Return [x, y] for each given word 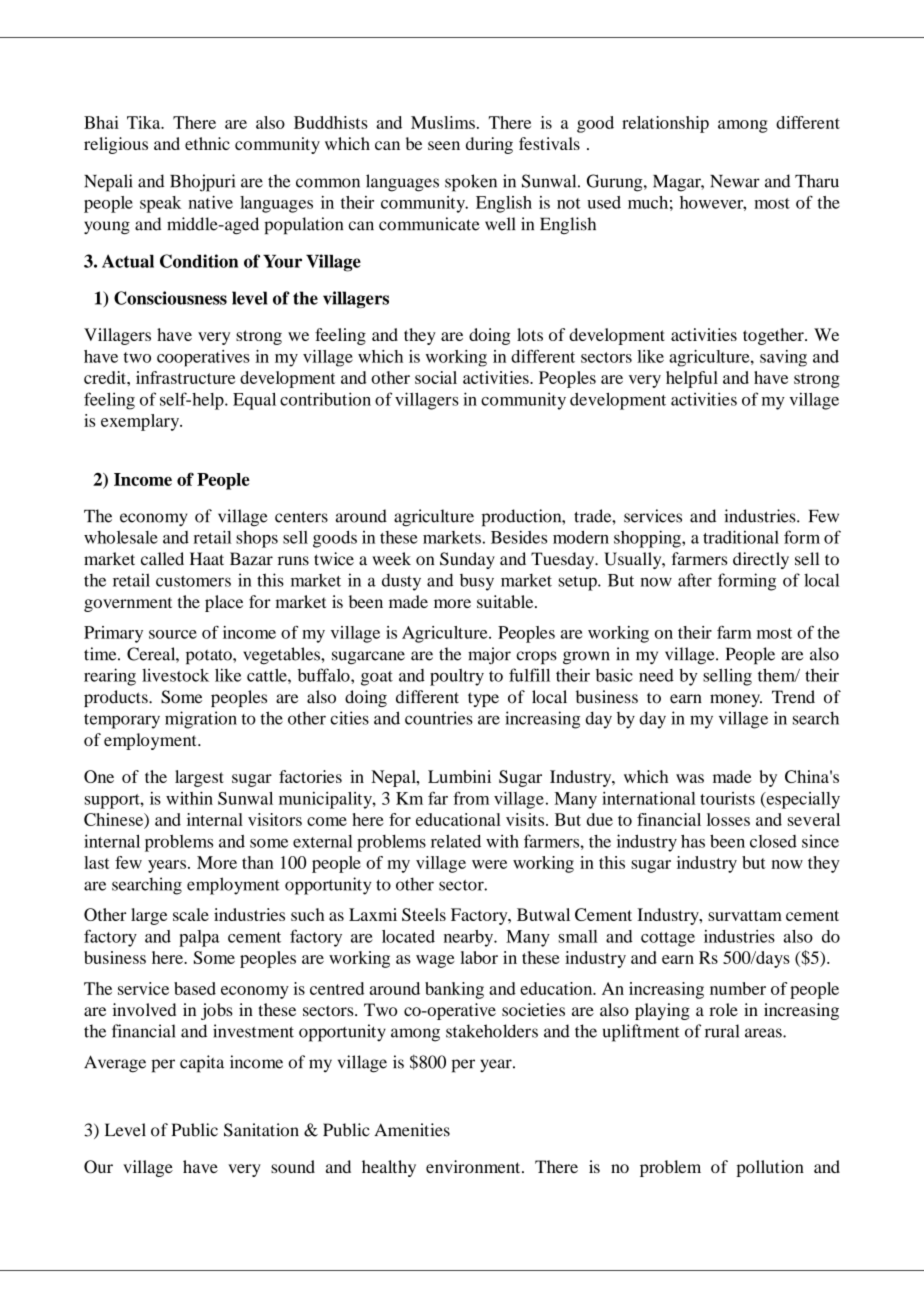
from [471, 798]
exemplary [141, 422]
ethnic [207, 143]
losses [728, 819]
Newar [735, 181]
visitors [275, 819]
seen [444, 145]
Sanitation [261, 1130]
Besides [519, 537]
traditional [741, 537]
